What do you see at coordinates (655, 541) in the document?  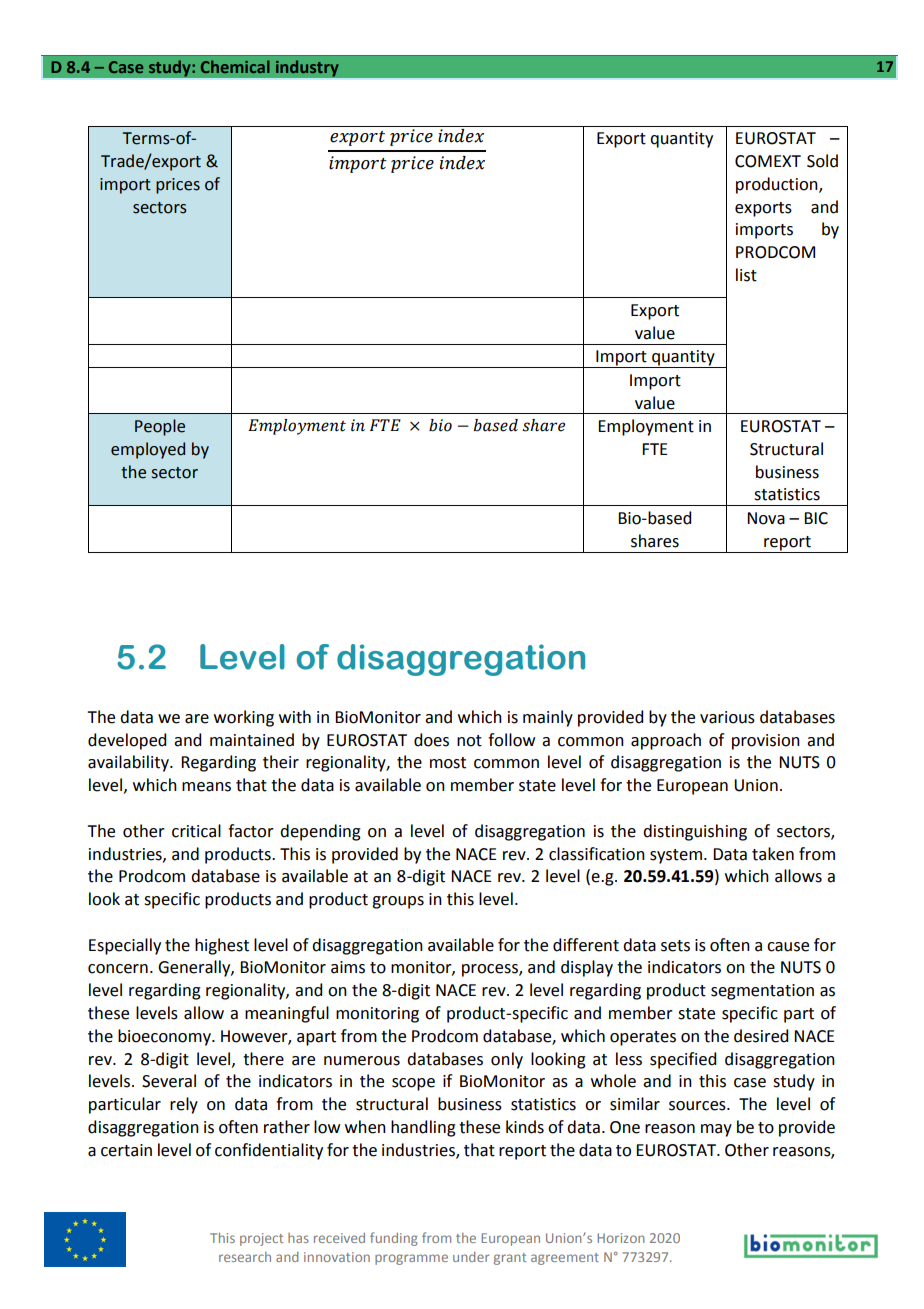 I see `shares` at bounding box center [655, 541].
